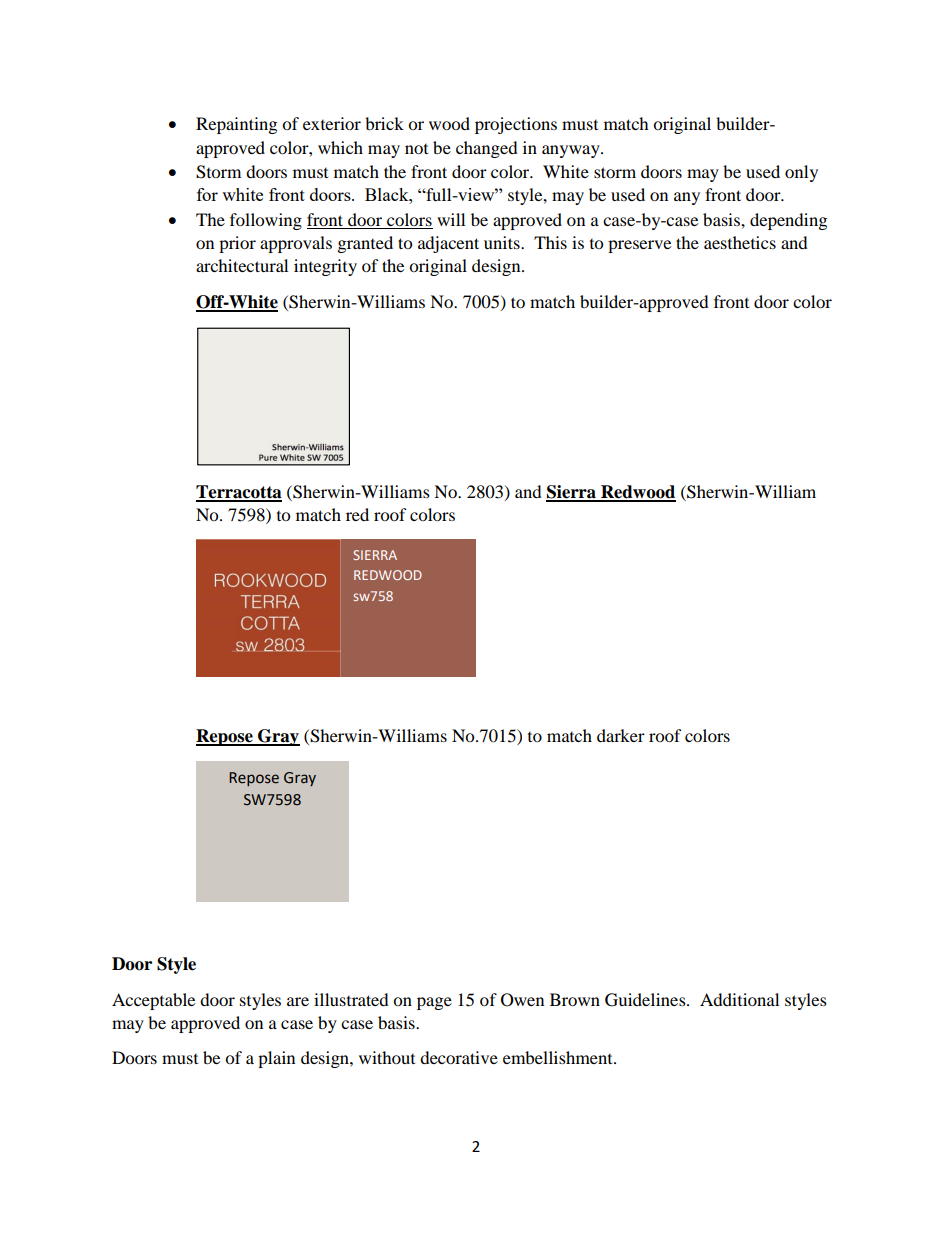 The width and height of the screenshot is (952, 1233). What do you see at coordinates (325, 267) in the screenshot?
I see `integrity` at bounding box center [325, 267].
